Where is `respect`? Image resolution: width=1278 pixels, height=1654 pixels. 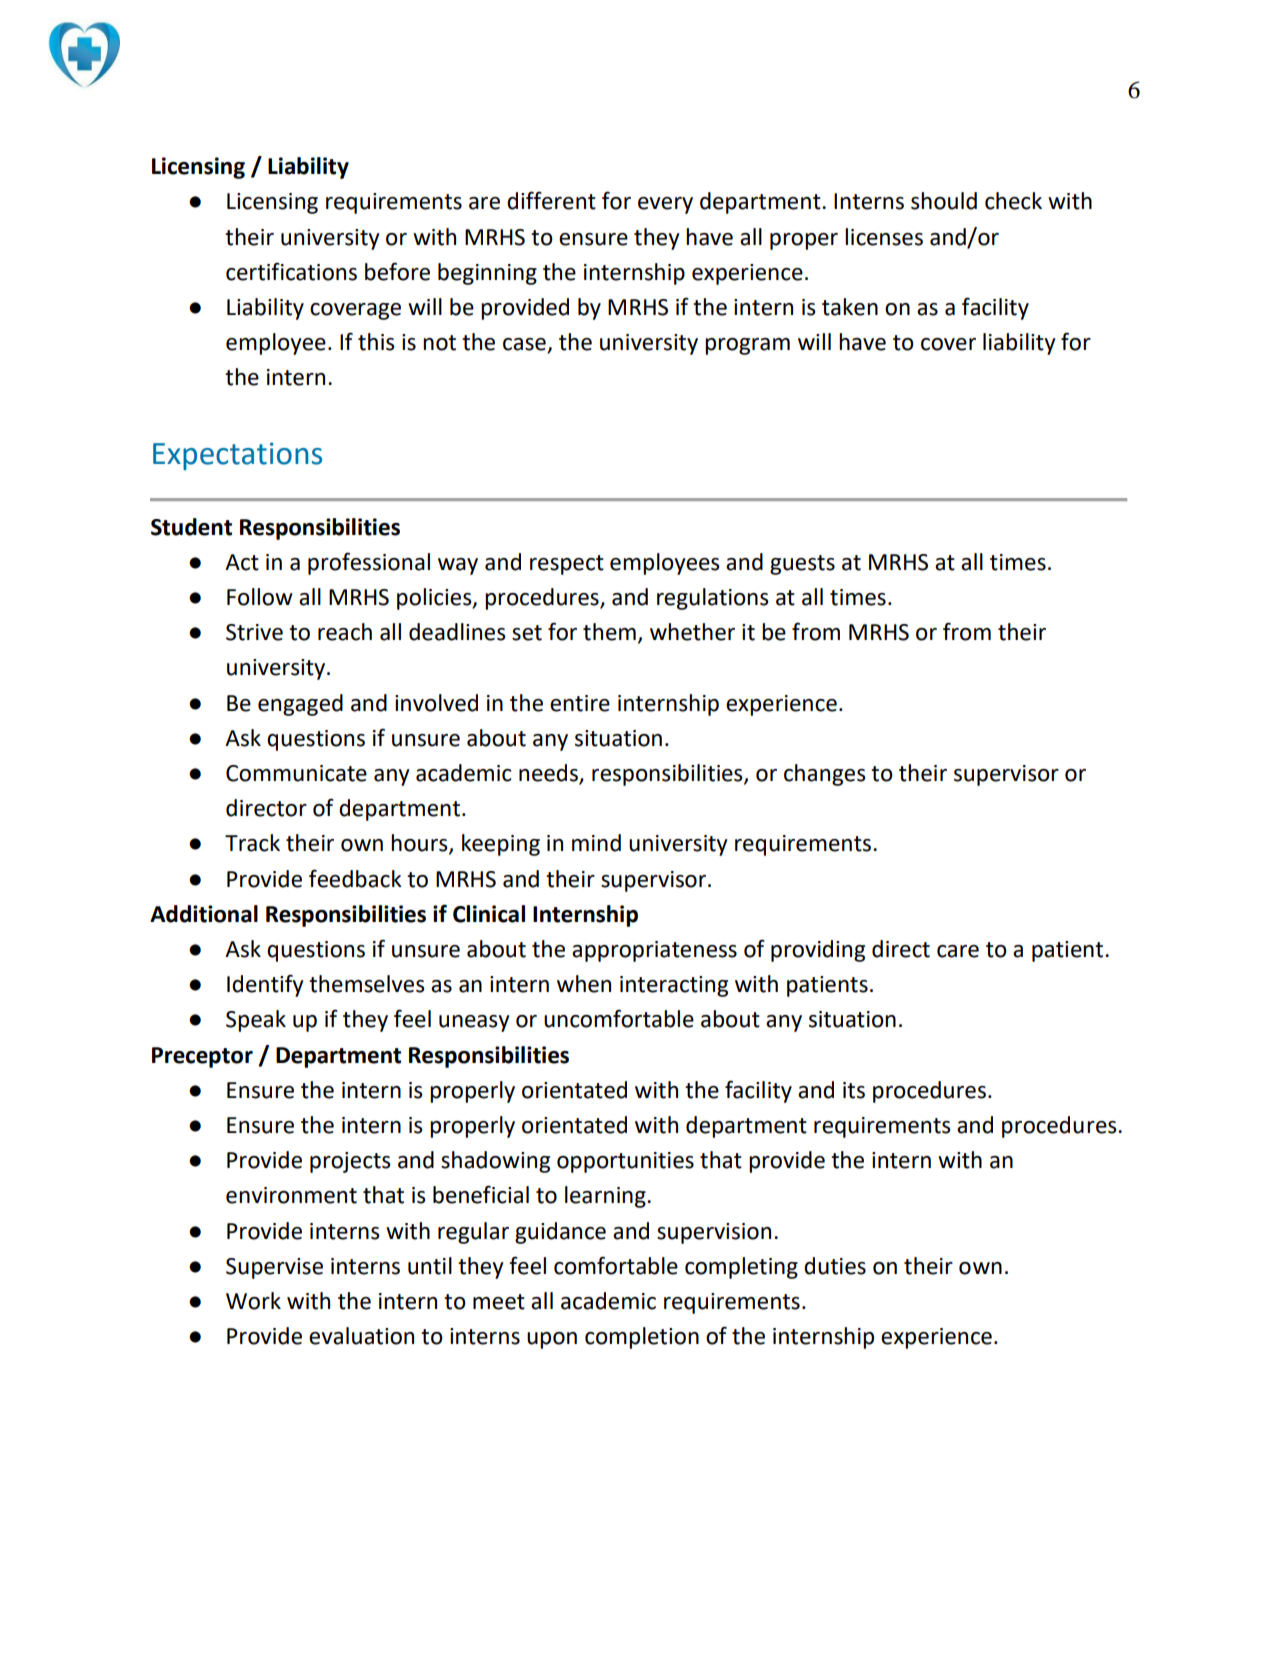 respect is located at coordinates (567, 565).
